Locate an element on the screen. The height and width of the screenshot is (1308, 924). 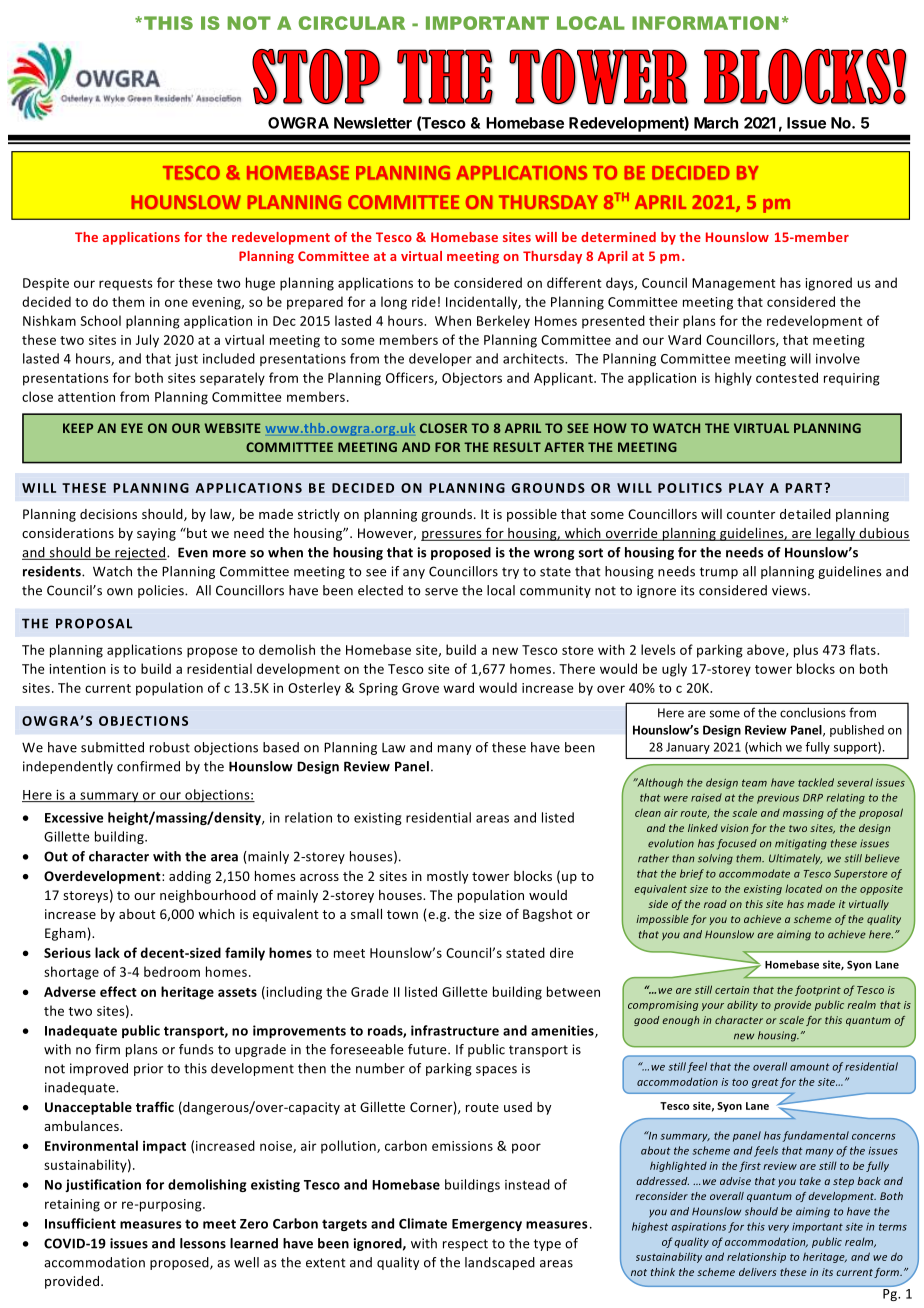
intention is located at coordinates (77, 669).
